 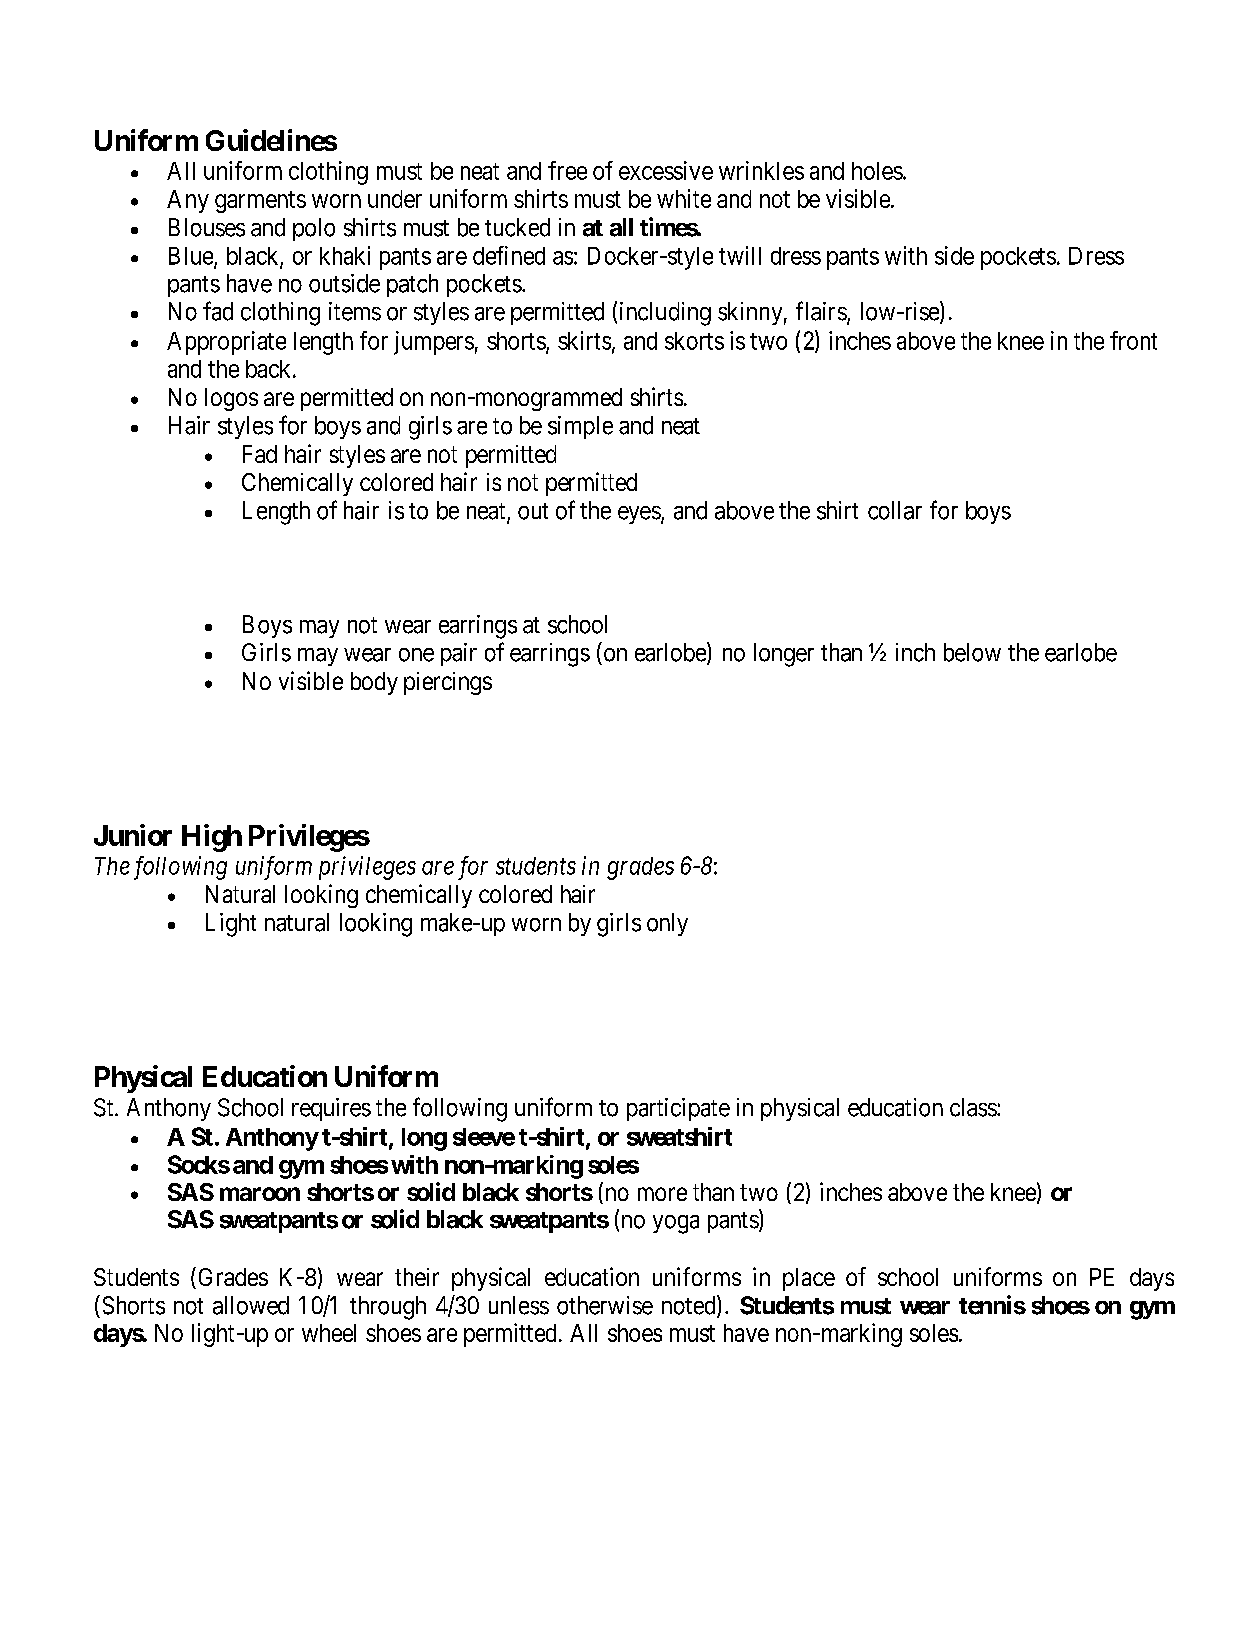 What do you see at coordinates (605, 1305) in the screenshot?
I see `otherwise` at bounding box center [605, 1305].
